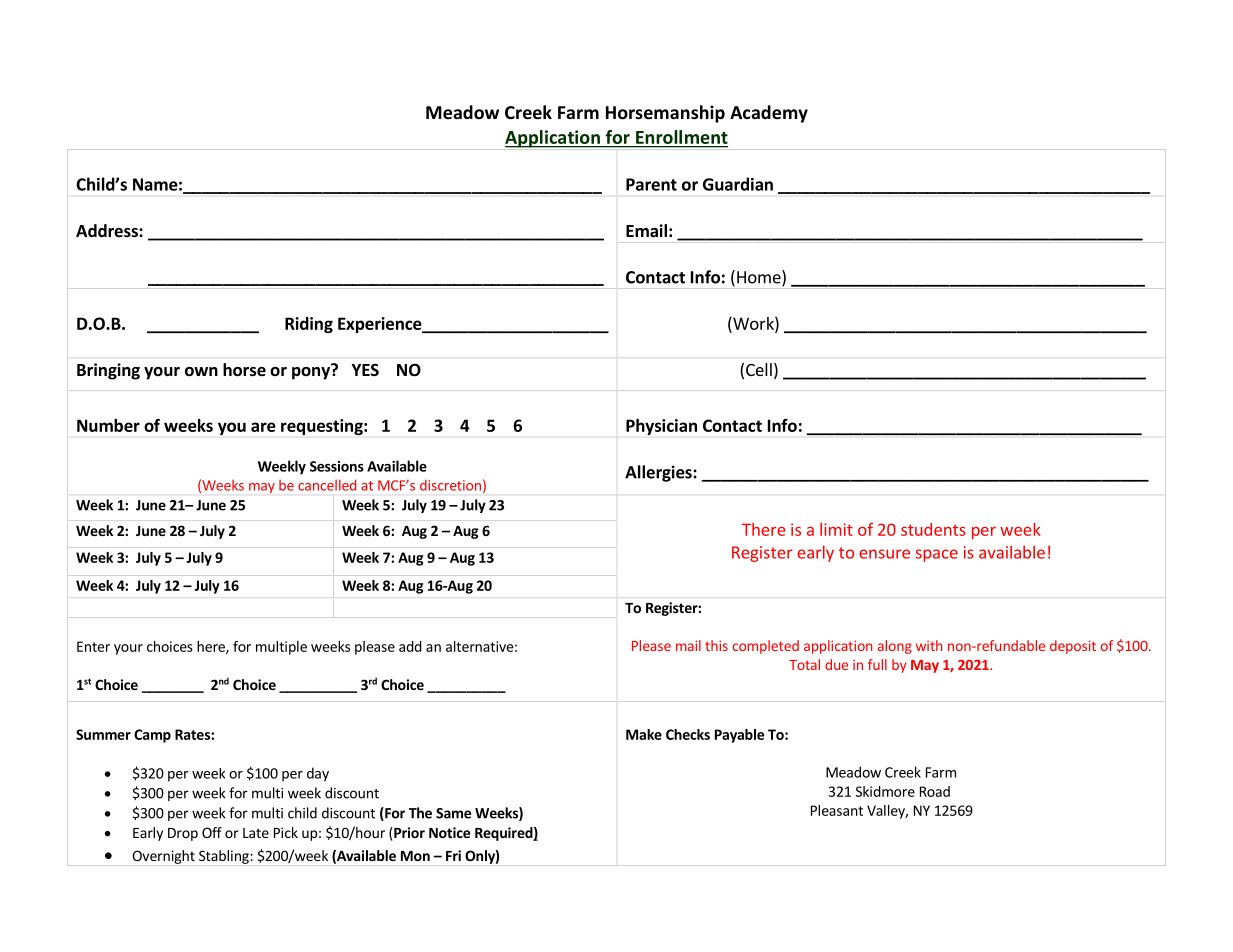 This page has width=1233, height=952. I want to click on Road, so click(935, 791).
